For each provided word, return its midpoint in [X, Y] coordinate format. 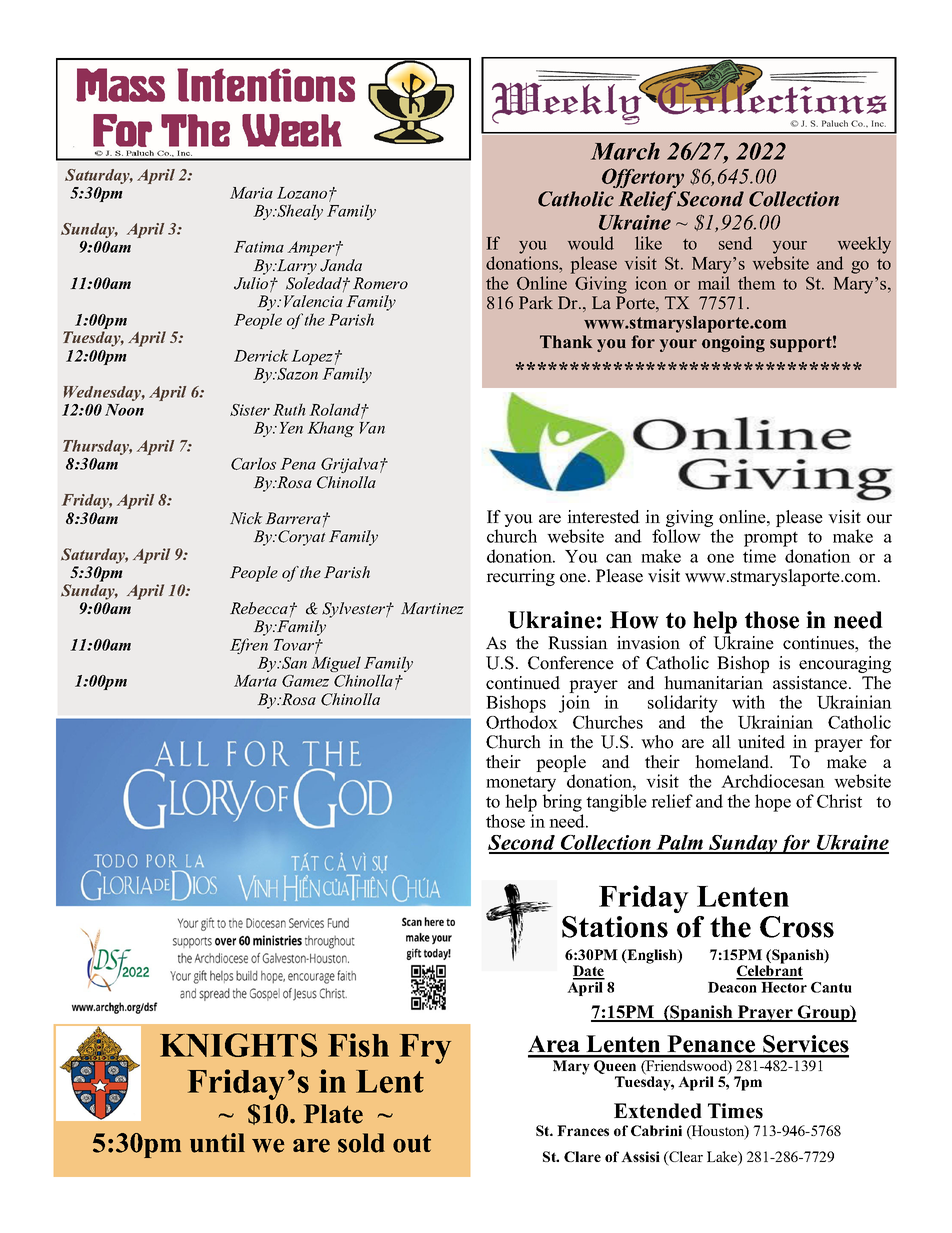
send [735, 243]
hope [773, 803]
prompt [771, 539]
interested [603, 517]
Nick [246, 518]
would [591, 243]
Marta [255, 681]
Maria [251, 193]
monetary [521, 784]
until [217, 1143]
